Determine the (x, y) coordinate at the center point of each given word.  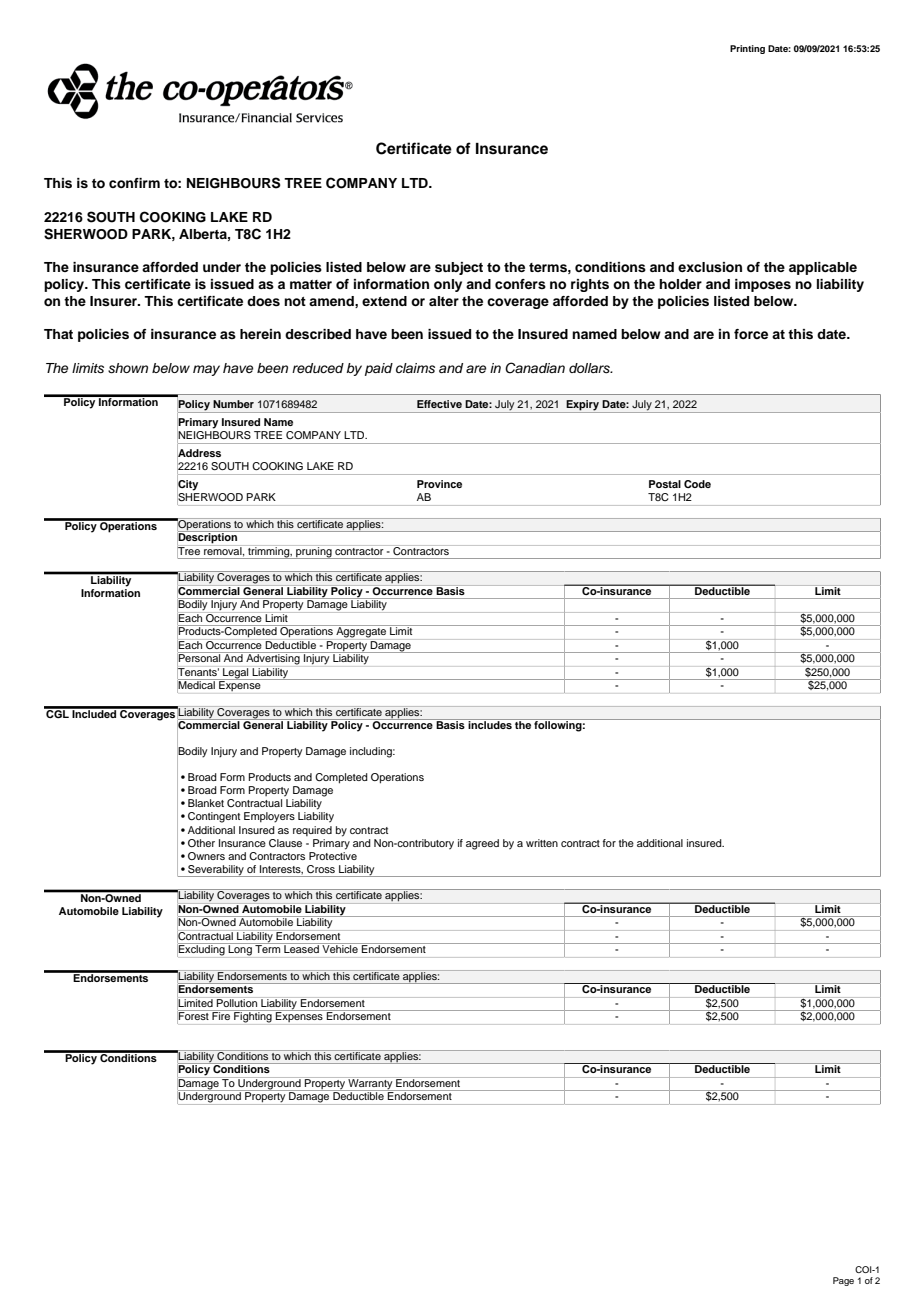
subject (459, 268)
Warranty (370, 1084)
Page (843, 1281)
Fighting (253, 1016)
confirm (134, 183)
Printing (747, 49)
